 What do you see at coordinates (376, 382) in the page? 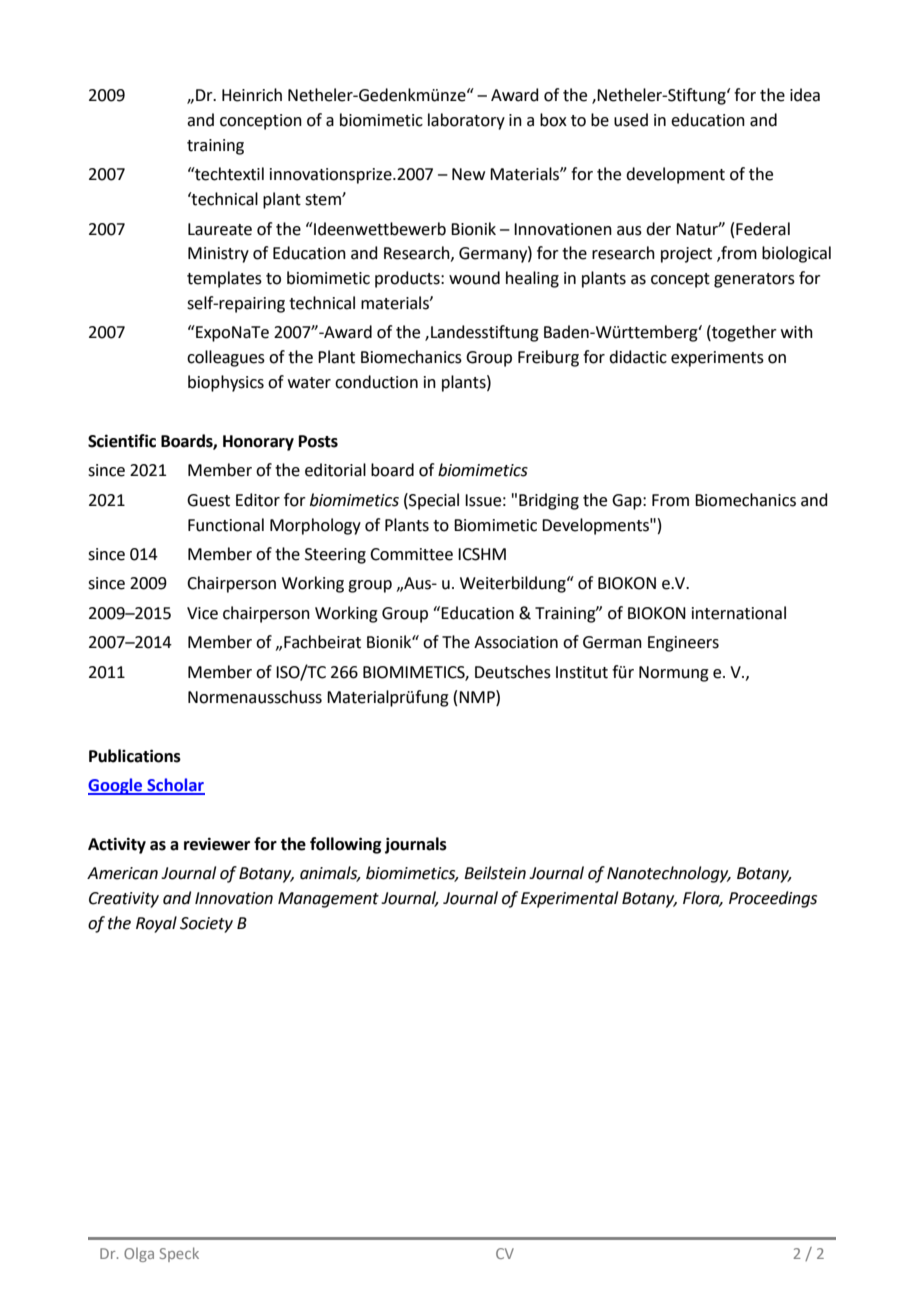
I see `conduction` at bounding box center [376, 382].
